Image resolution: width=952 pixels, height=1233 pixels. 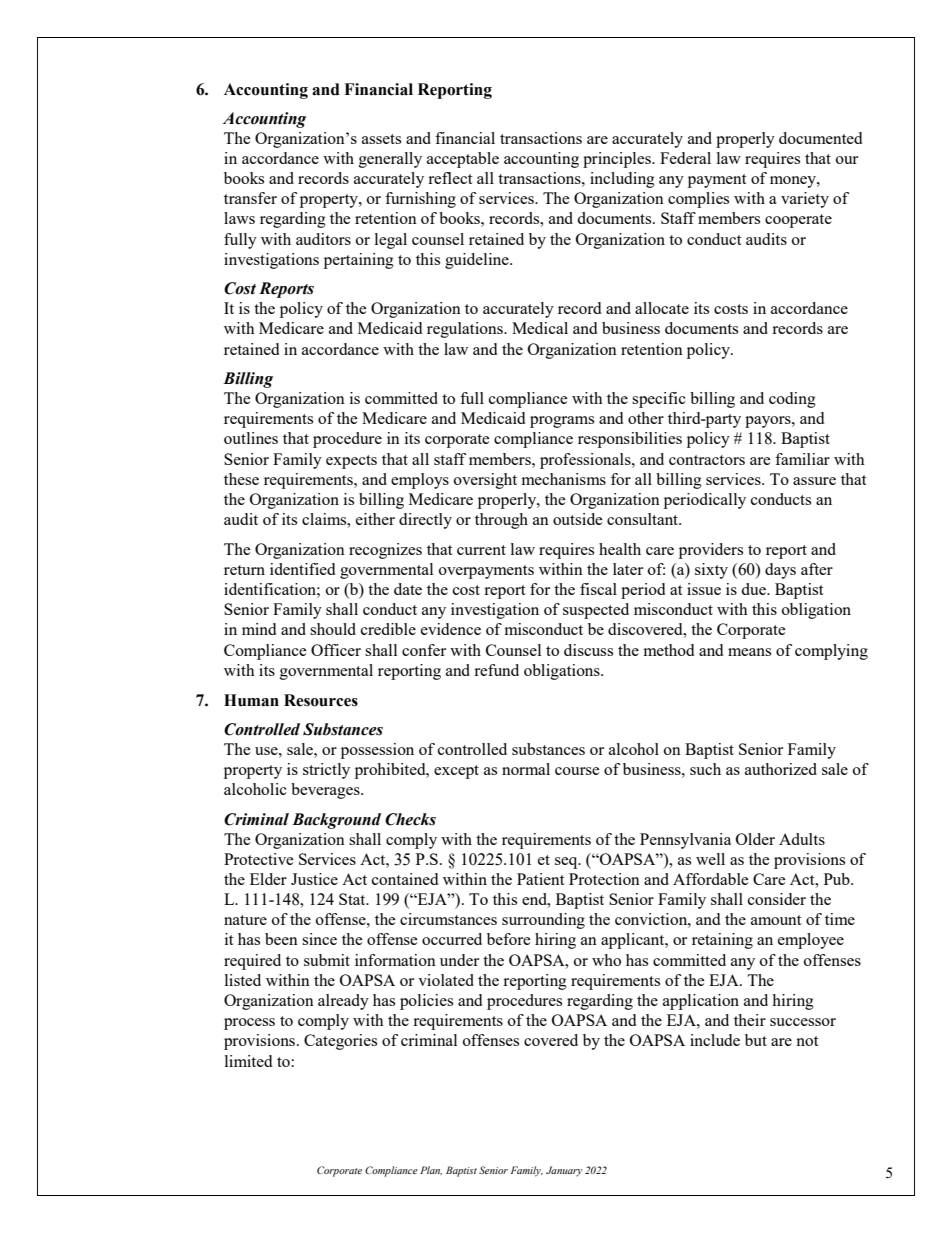 I want to click on transfer, so click(x=250, y=198).
